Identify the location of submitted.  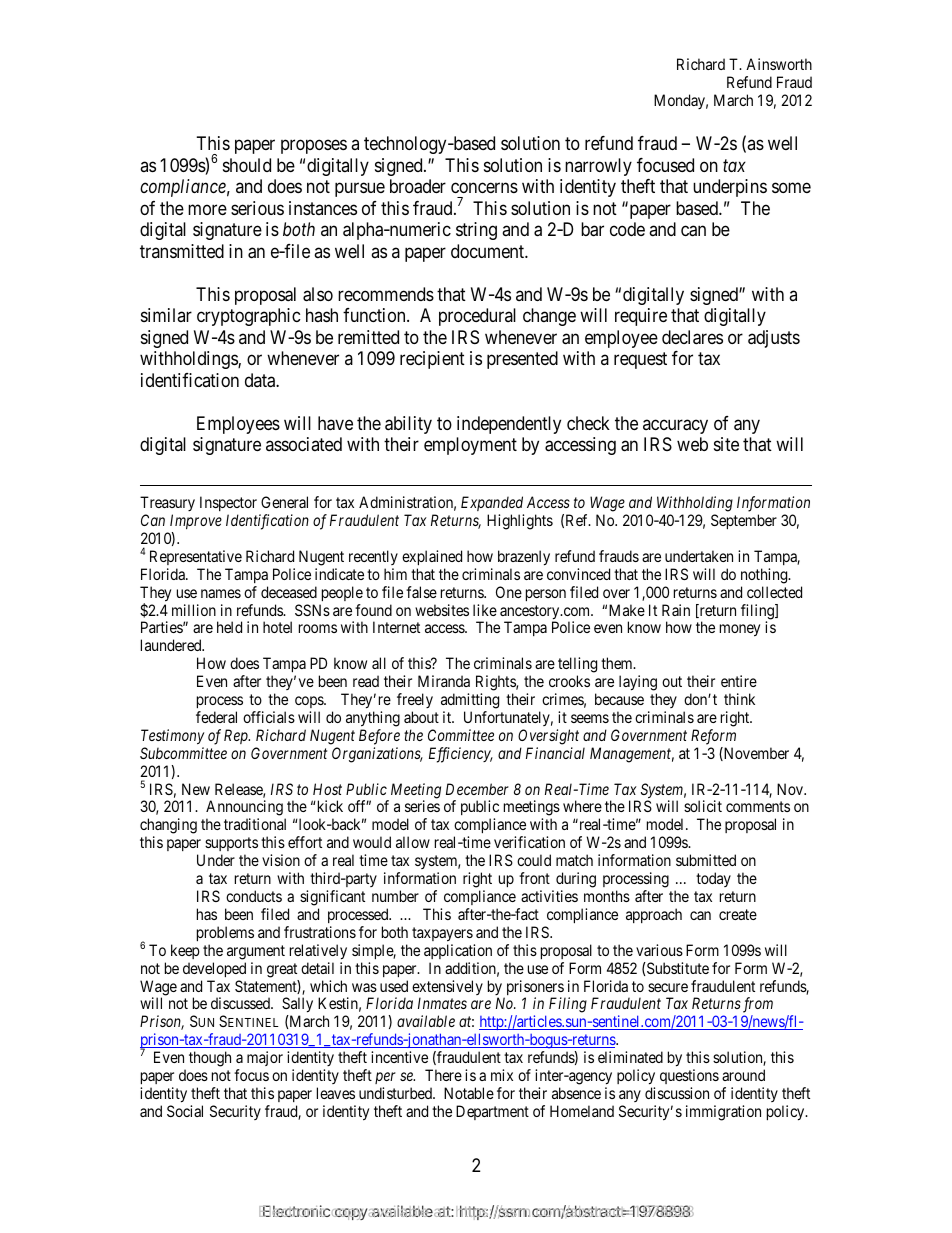
(706, 860).
